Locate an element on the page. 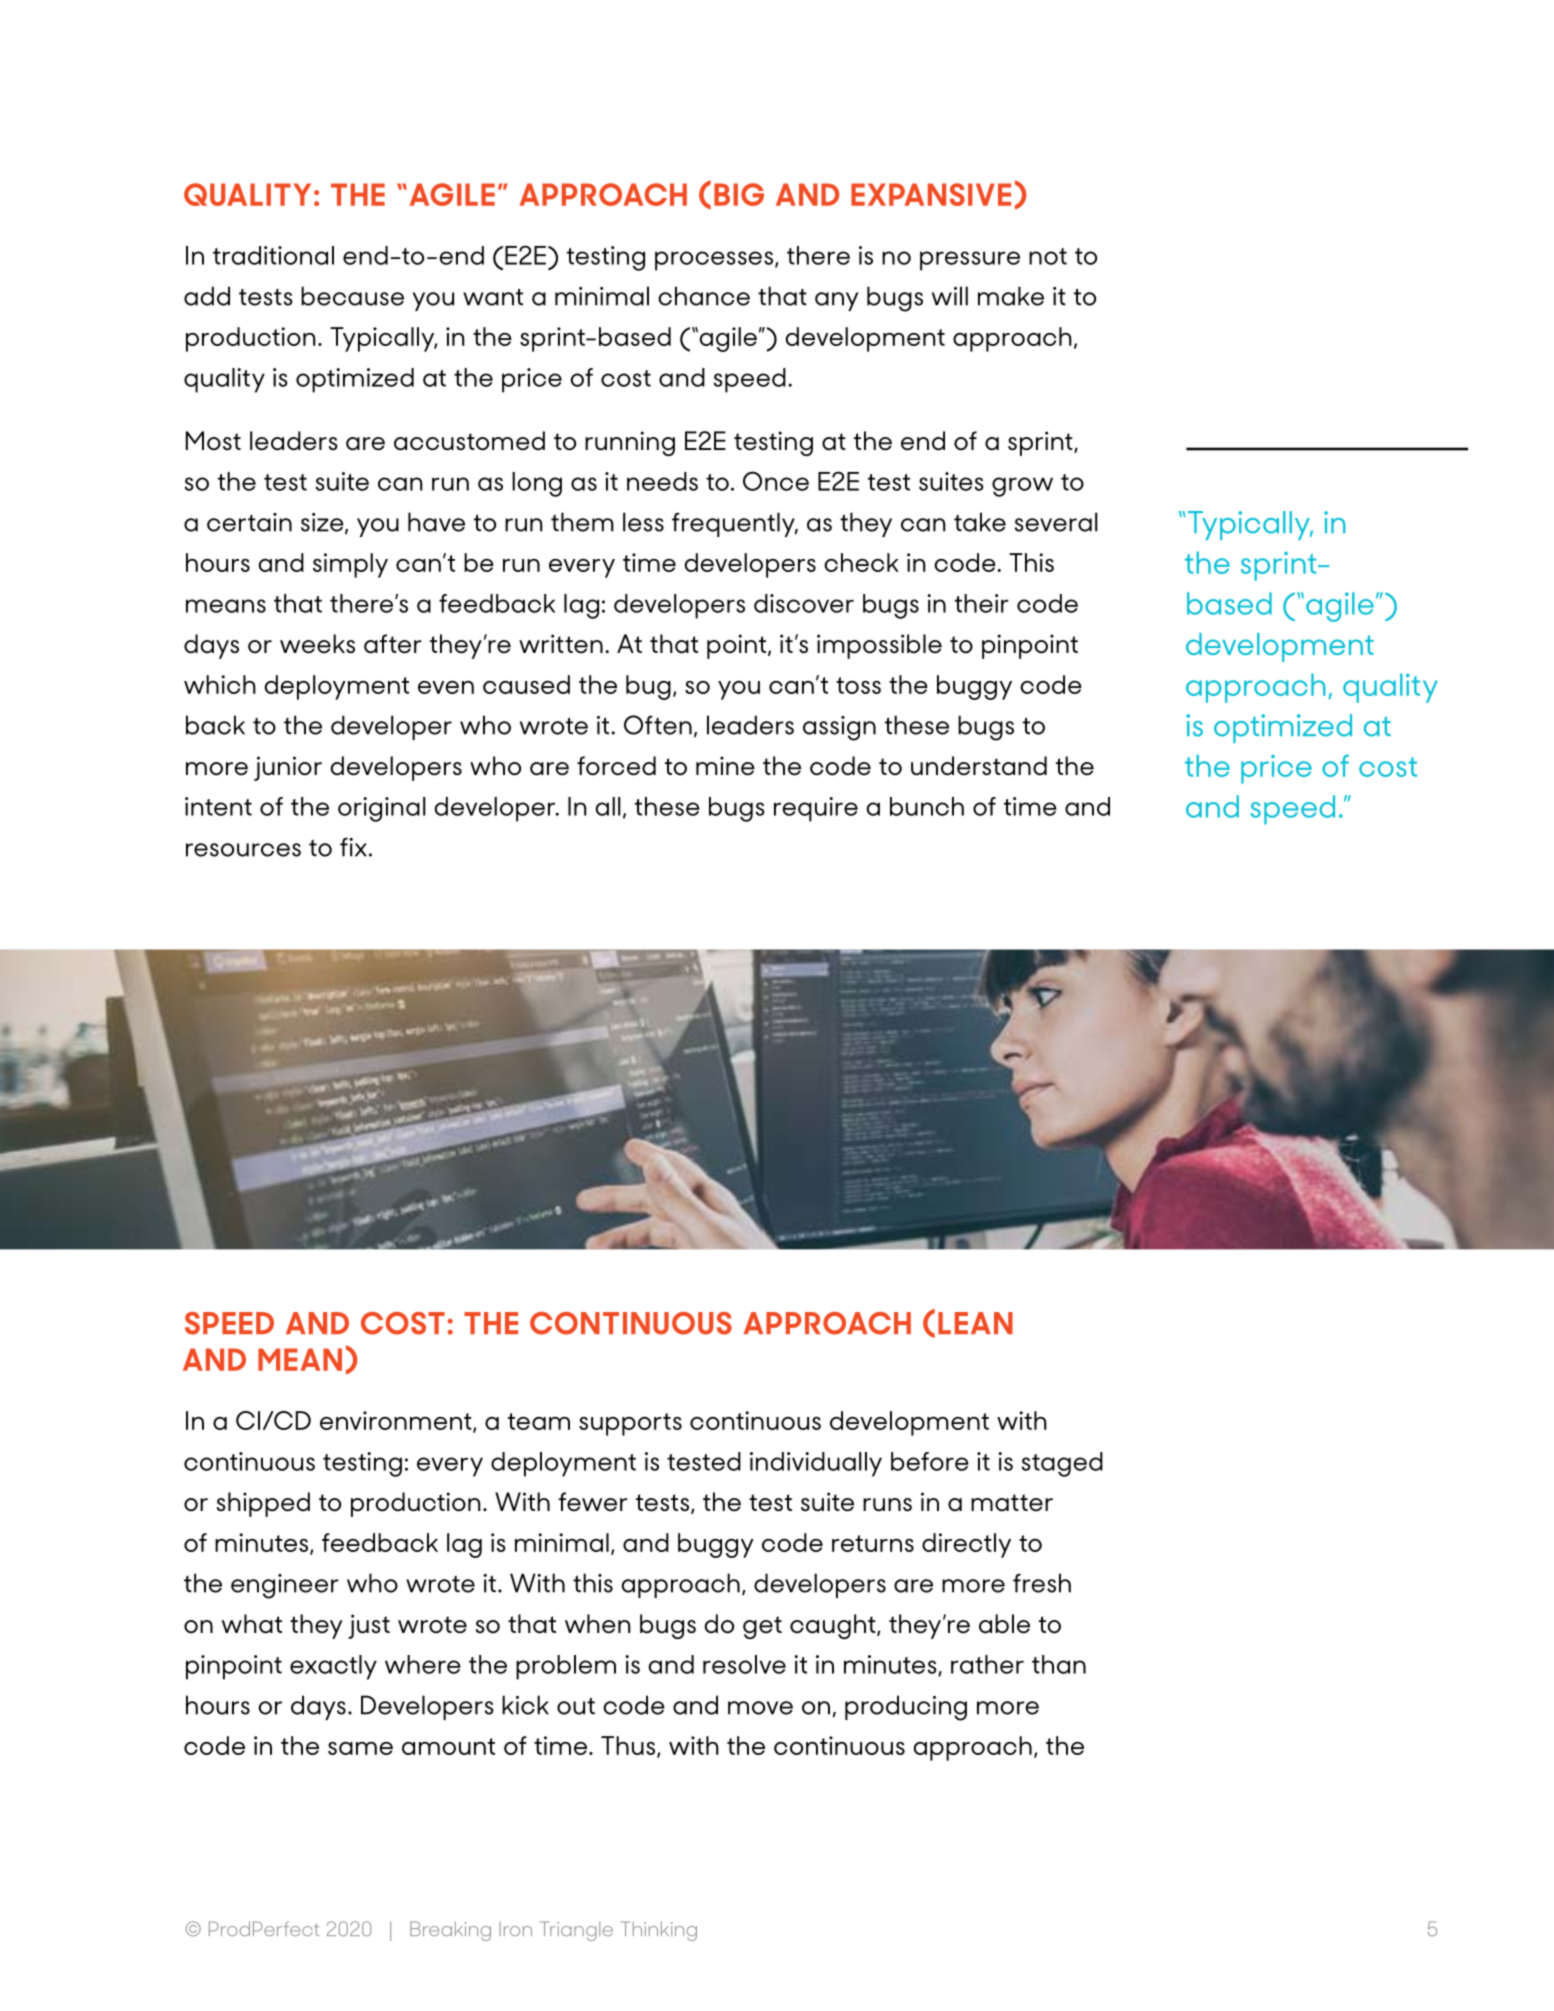 This document has height=2011, width=1554. supports is located at coordinates (630, 1424).
